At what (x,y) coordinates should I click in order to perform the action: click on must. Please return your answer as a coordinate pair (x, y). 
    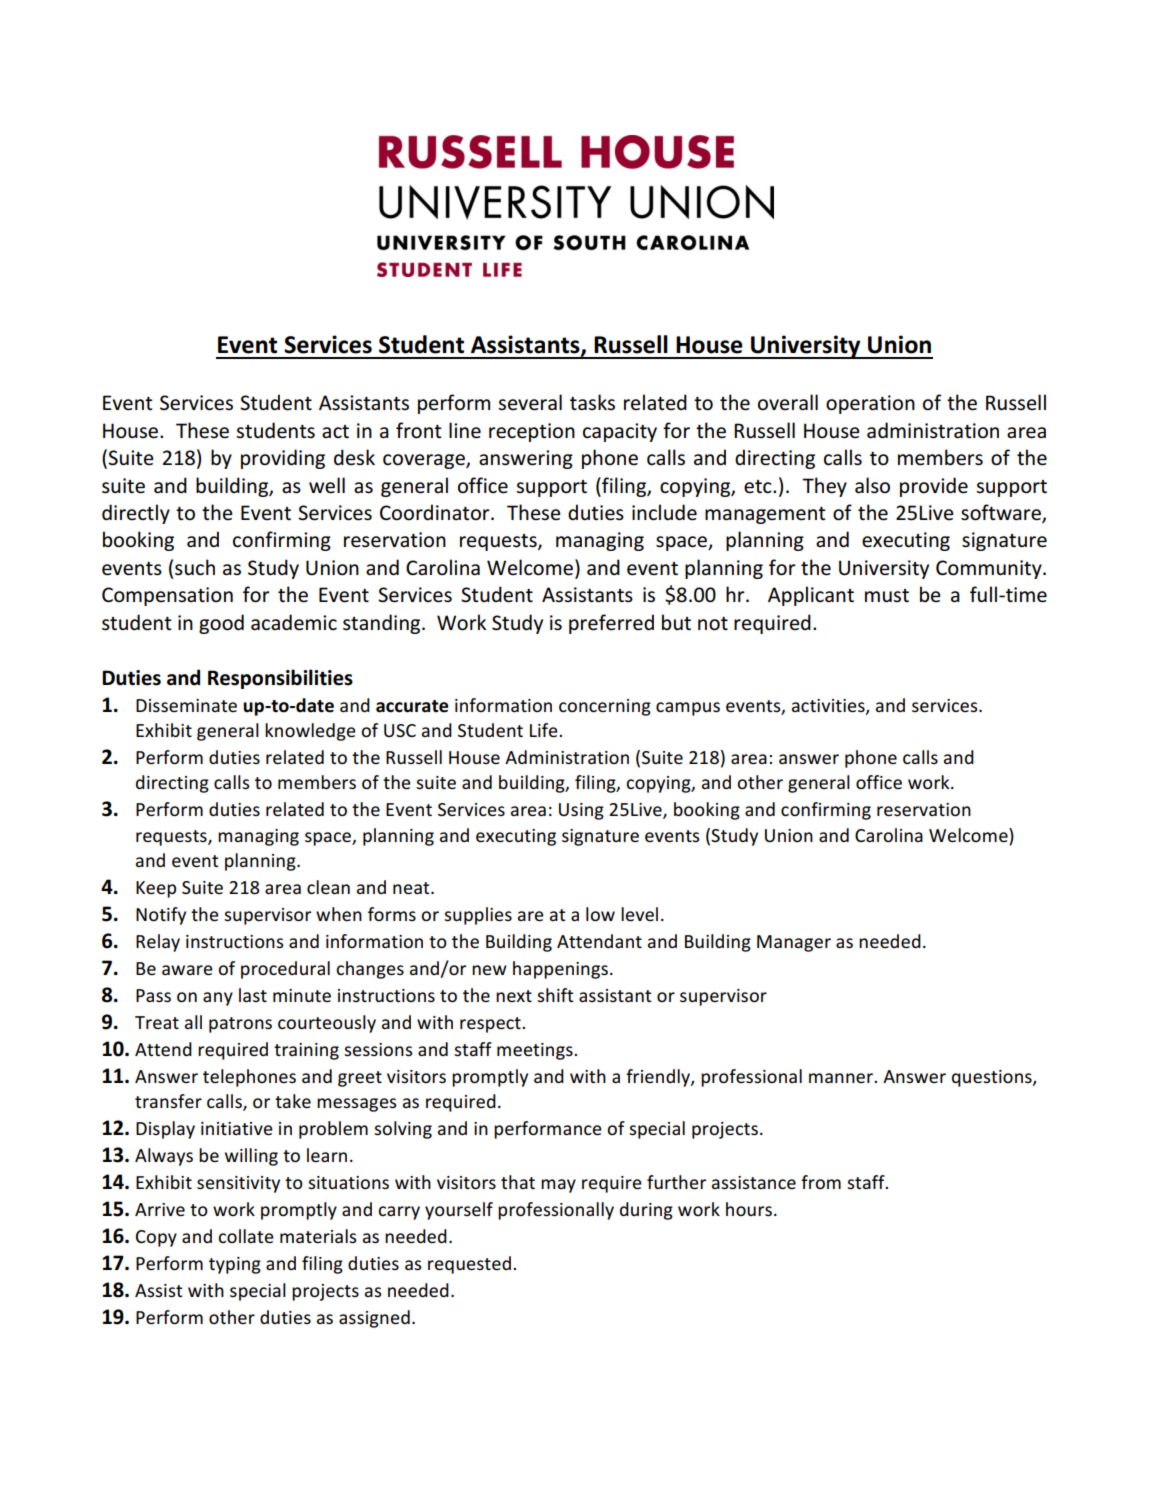
    Looking at the image, I should click on (887, 596).
